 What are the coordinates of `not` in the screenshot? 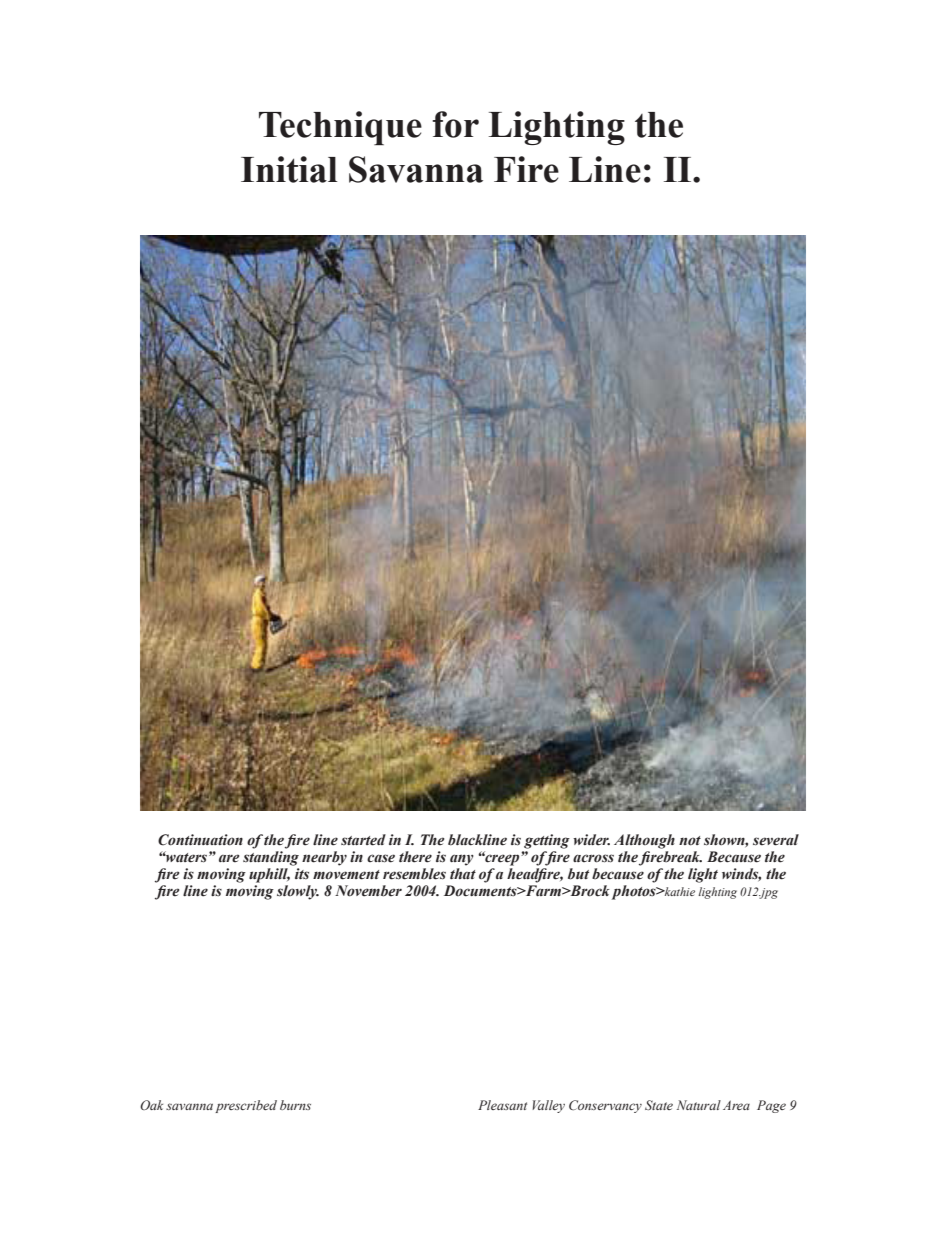 It's located at (690, 841).
